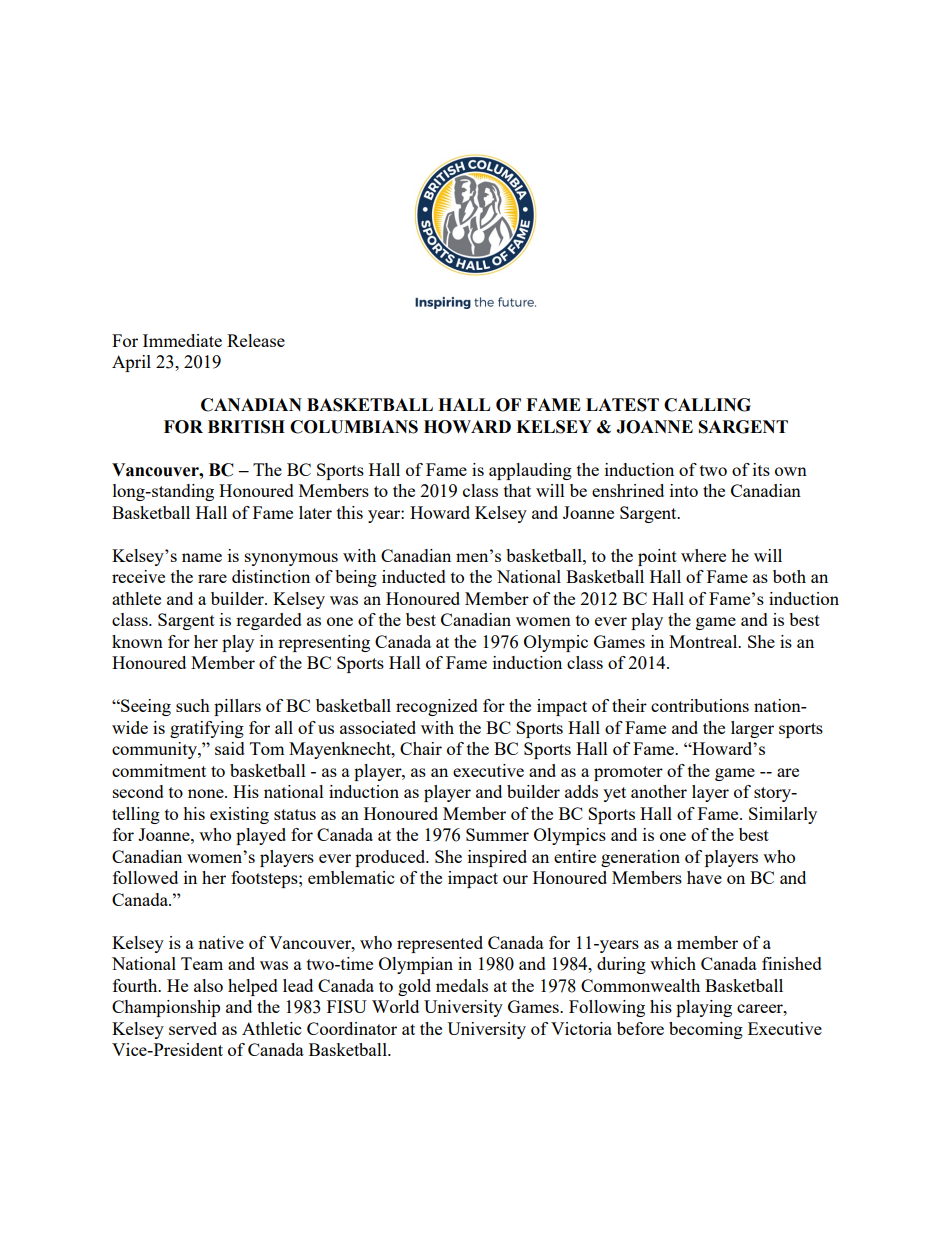  What do you see at coordinates (707, 405) in the screenshot?
I see `CALLING` at bounding box center [707, 405].
